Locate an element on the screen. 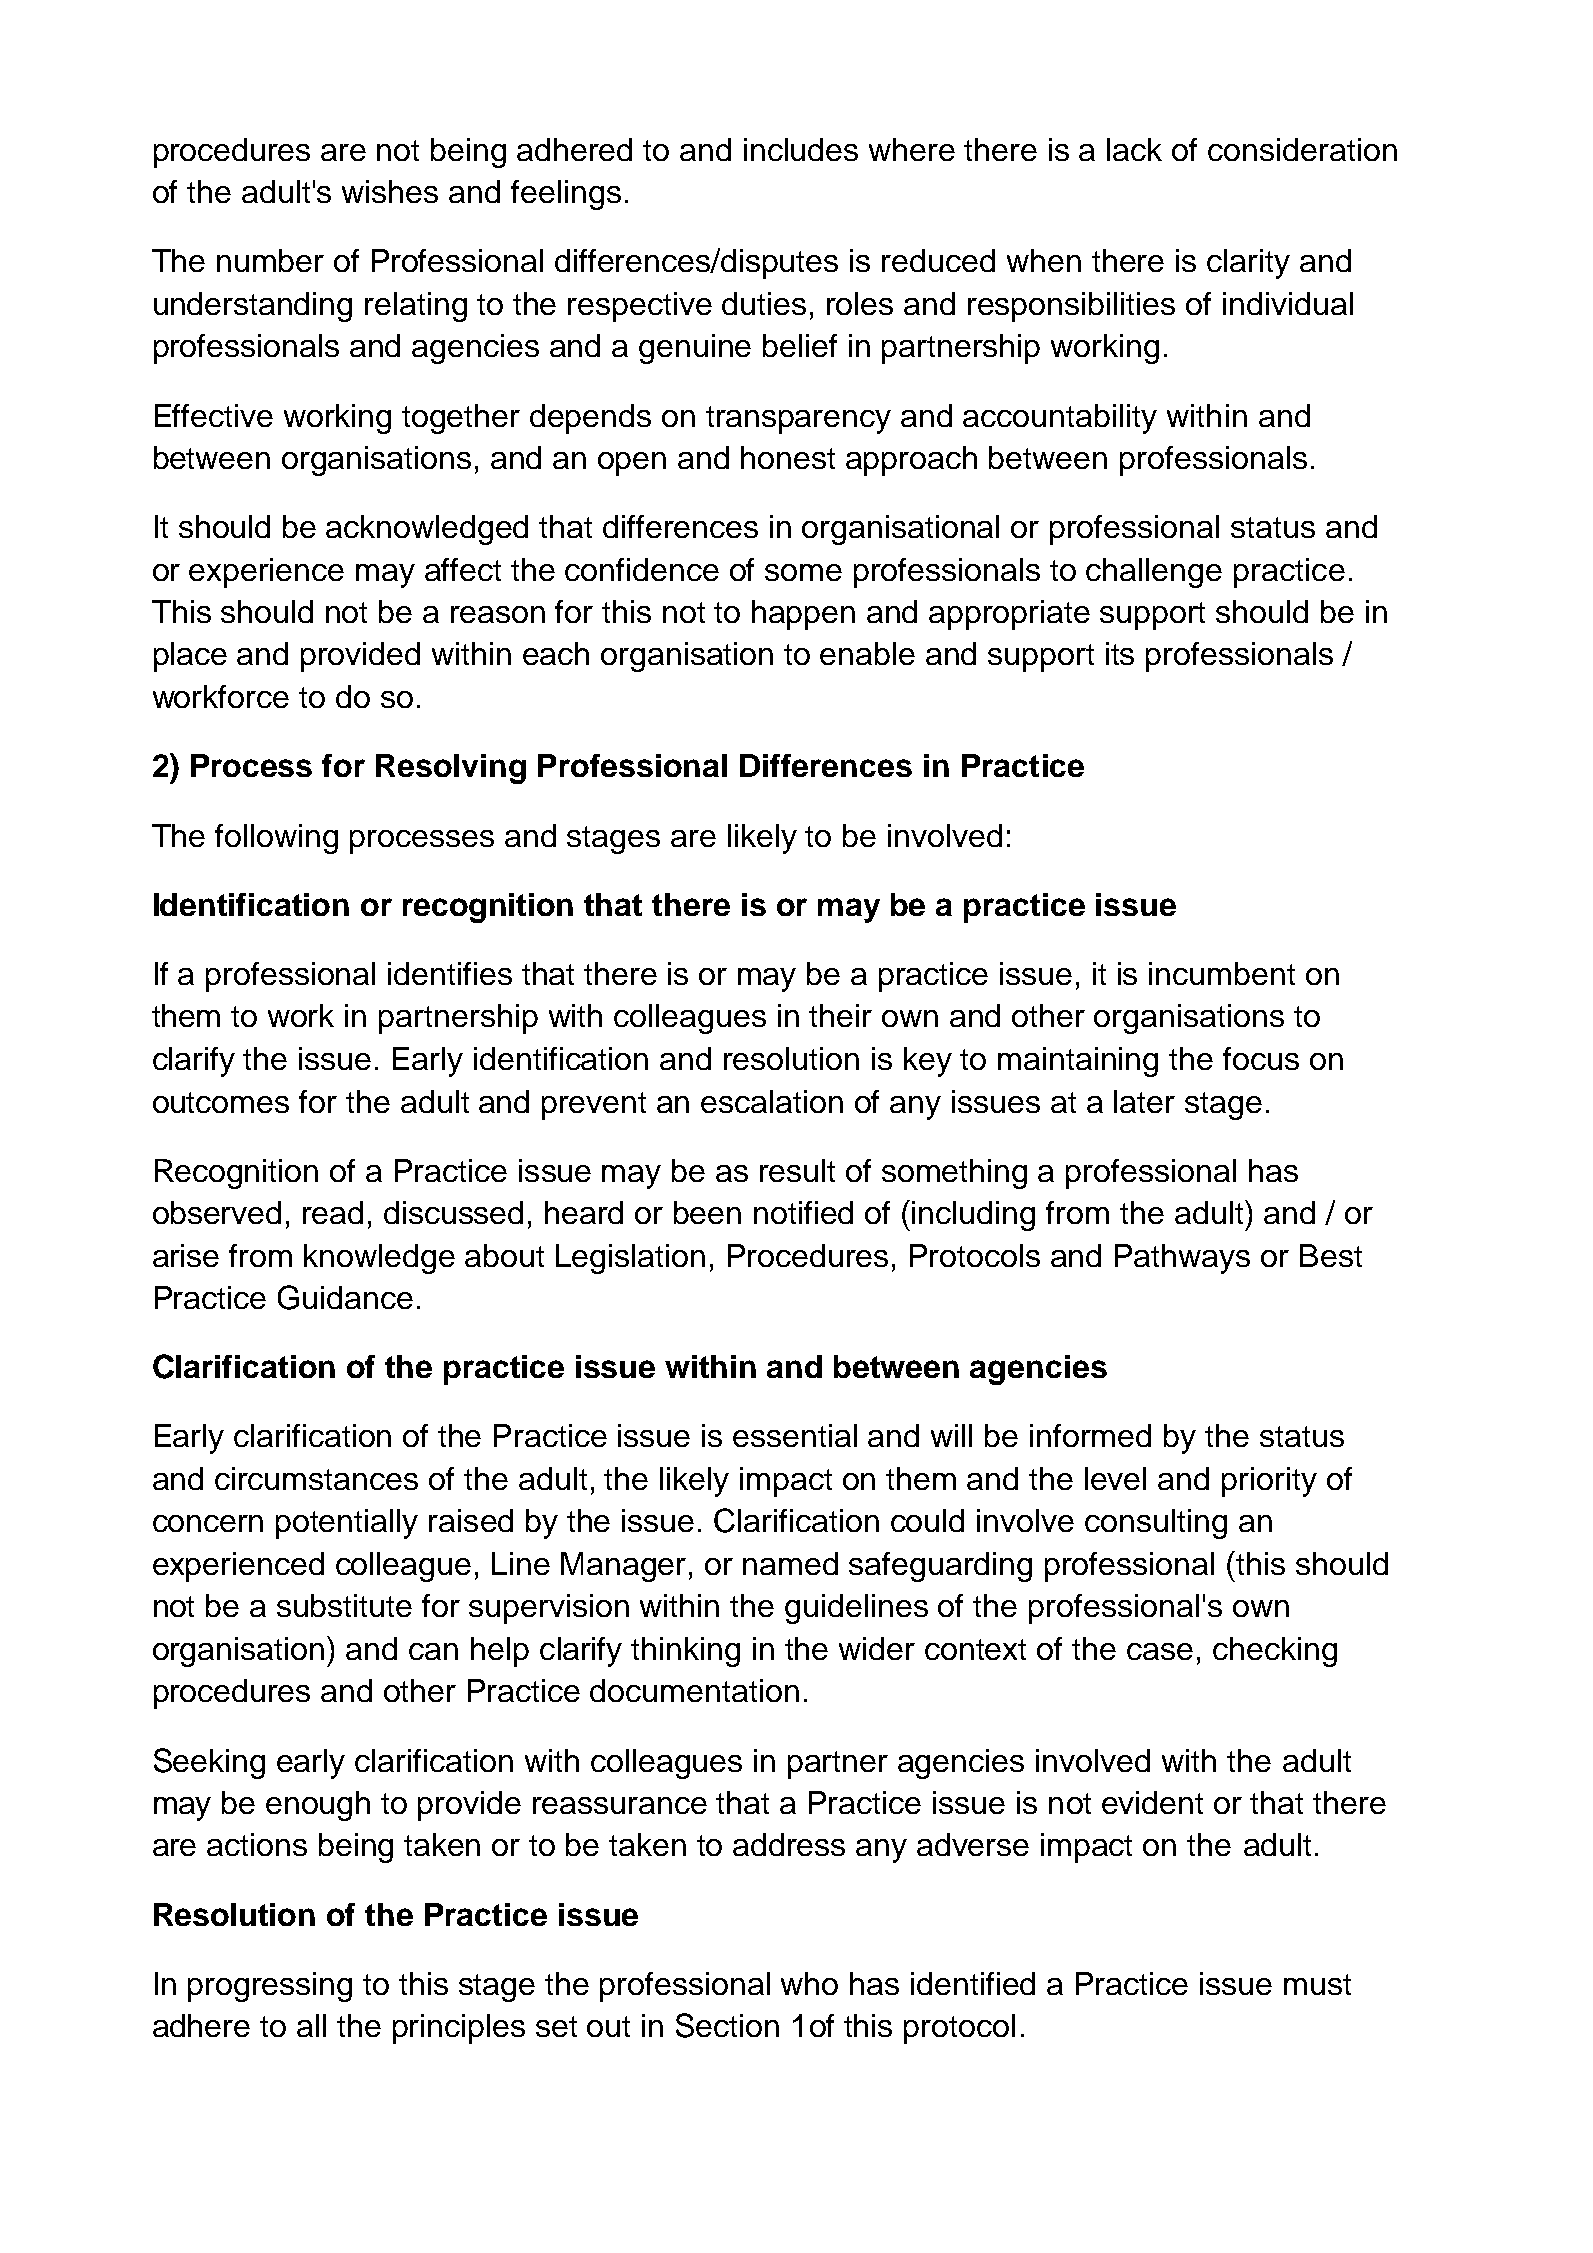 The image size is (1593, 2253). who is located at coordinates (809, 1983).
